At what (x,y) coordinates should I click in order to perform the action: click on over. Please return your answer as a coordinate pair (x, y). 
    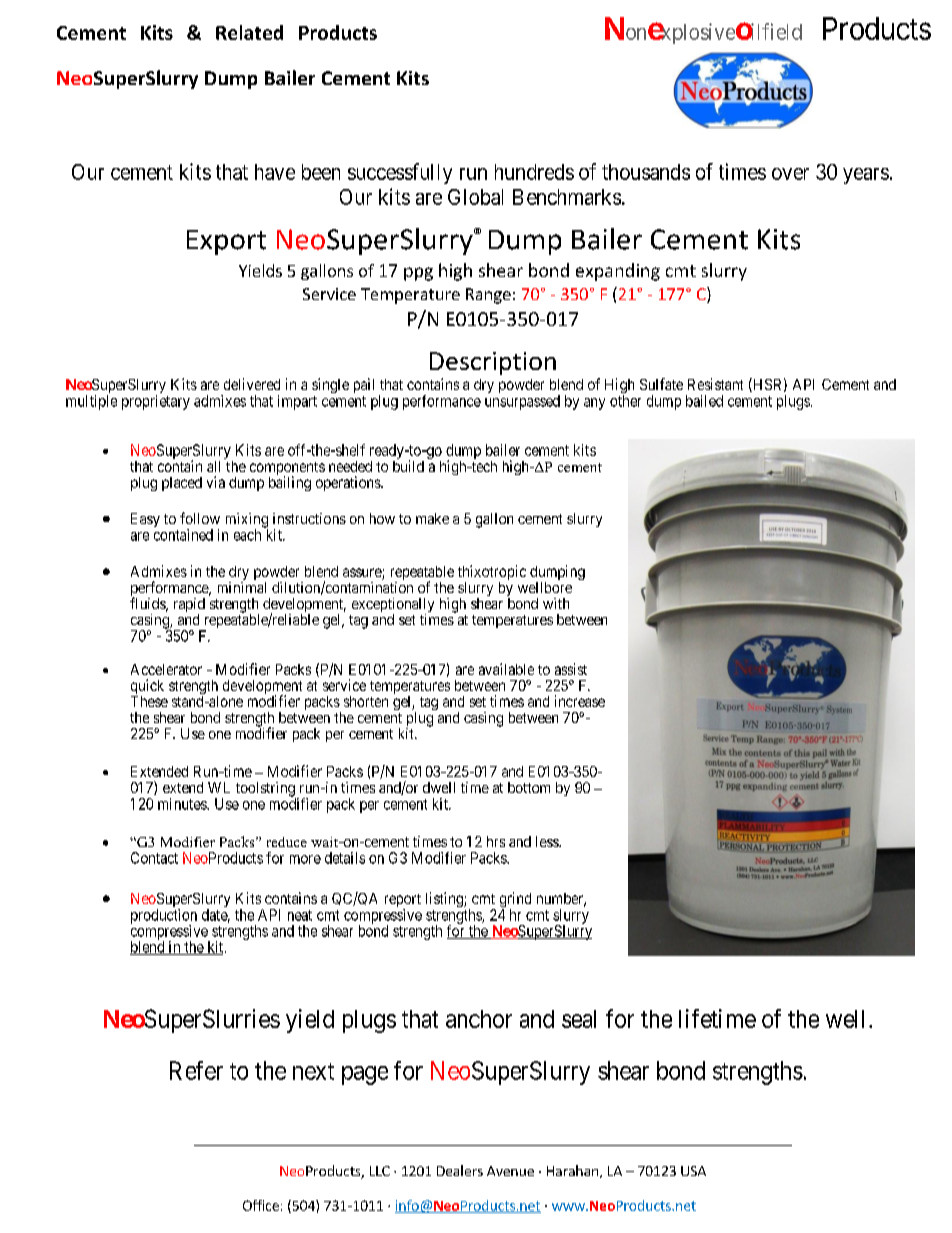
    Looking at the image, I should click on (790, 174).
